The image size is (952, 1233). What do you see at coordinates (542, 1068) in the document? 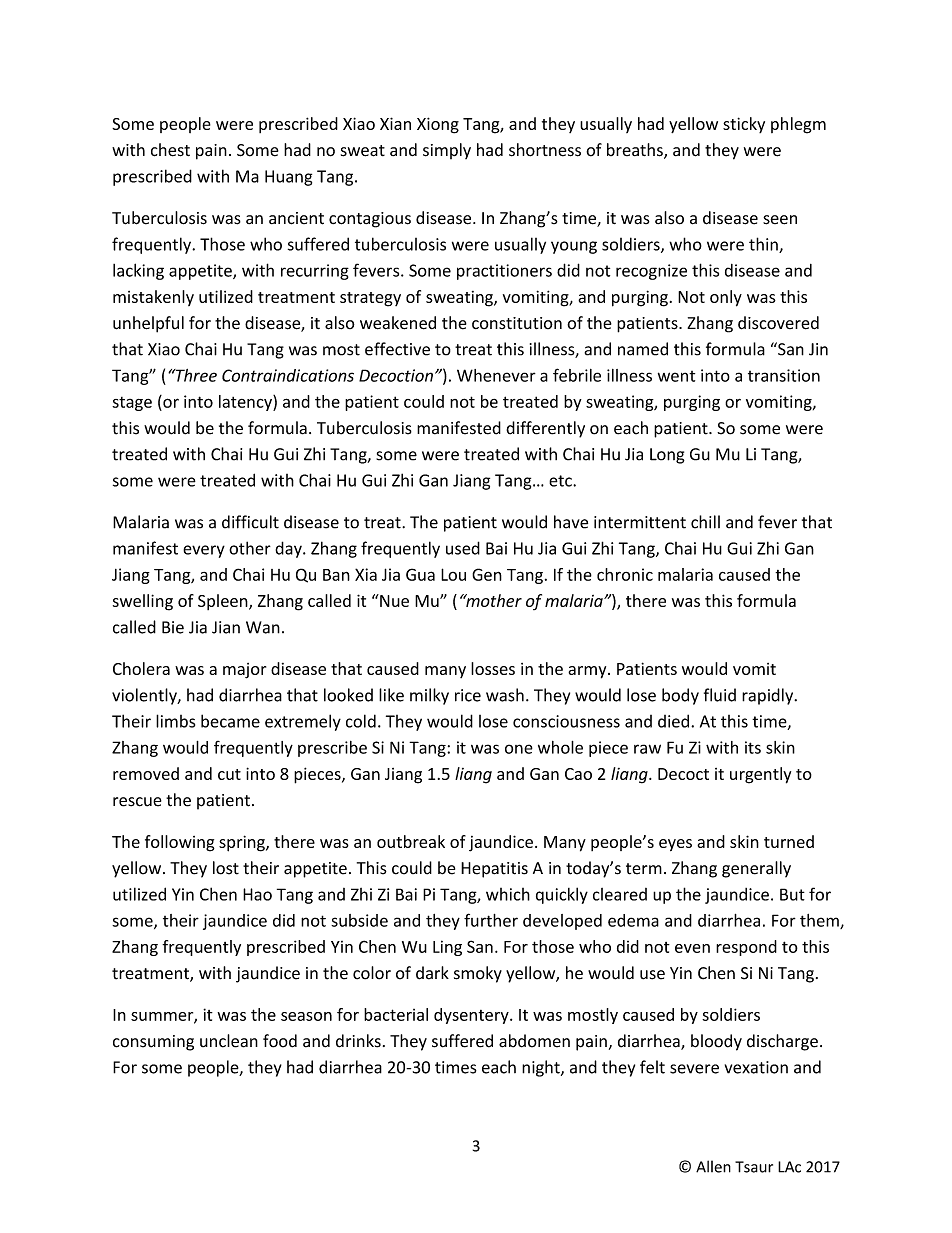
I see `night` at bounding box center [542, 1068].
